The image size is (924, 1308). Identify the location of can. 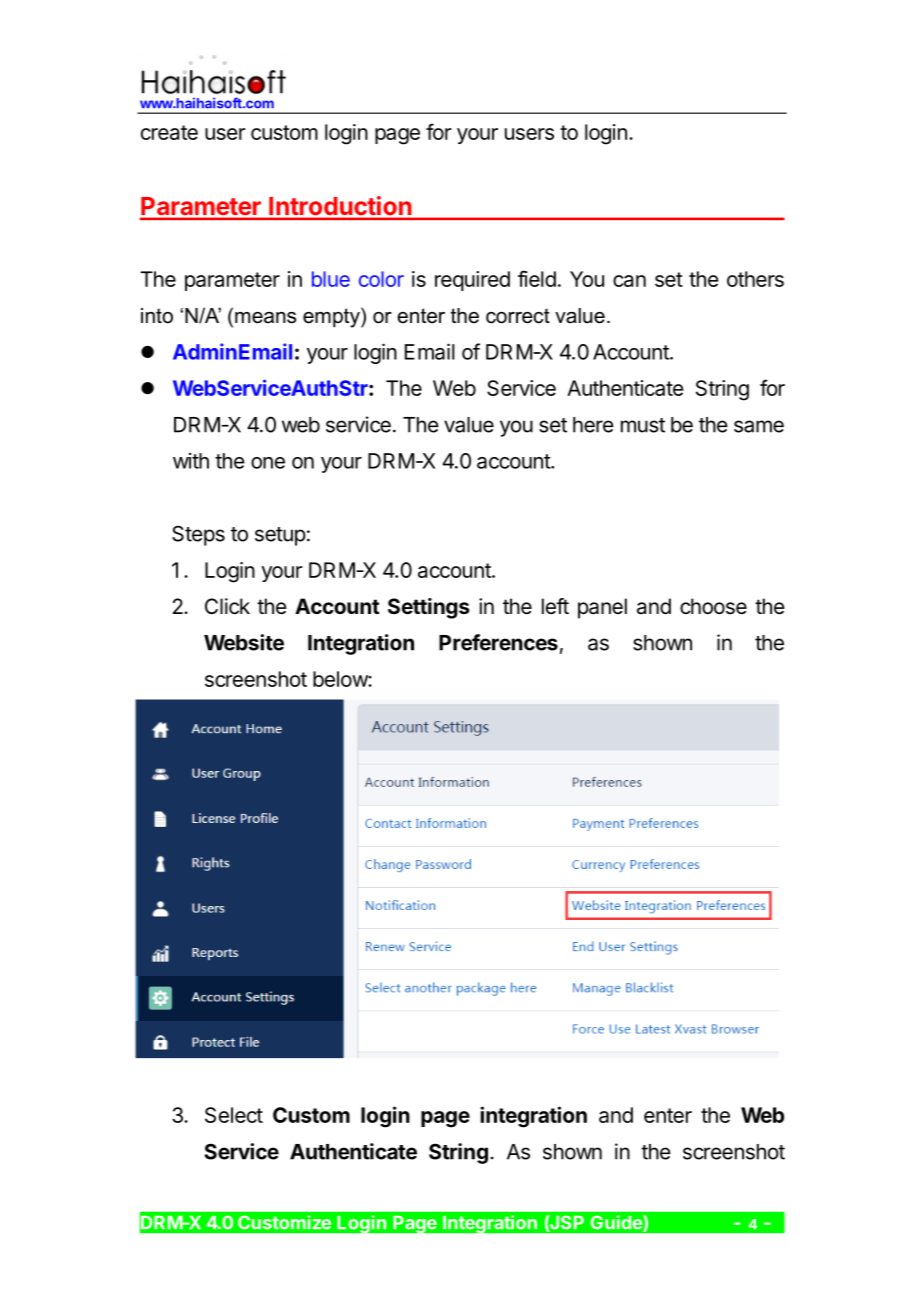
(629, 281).
